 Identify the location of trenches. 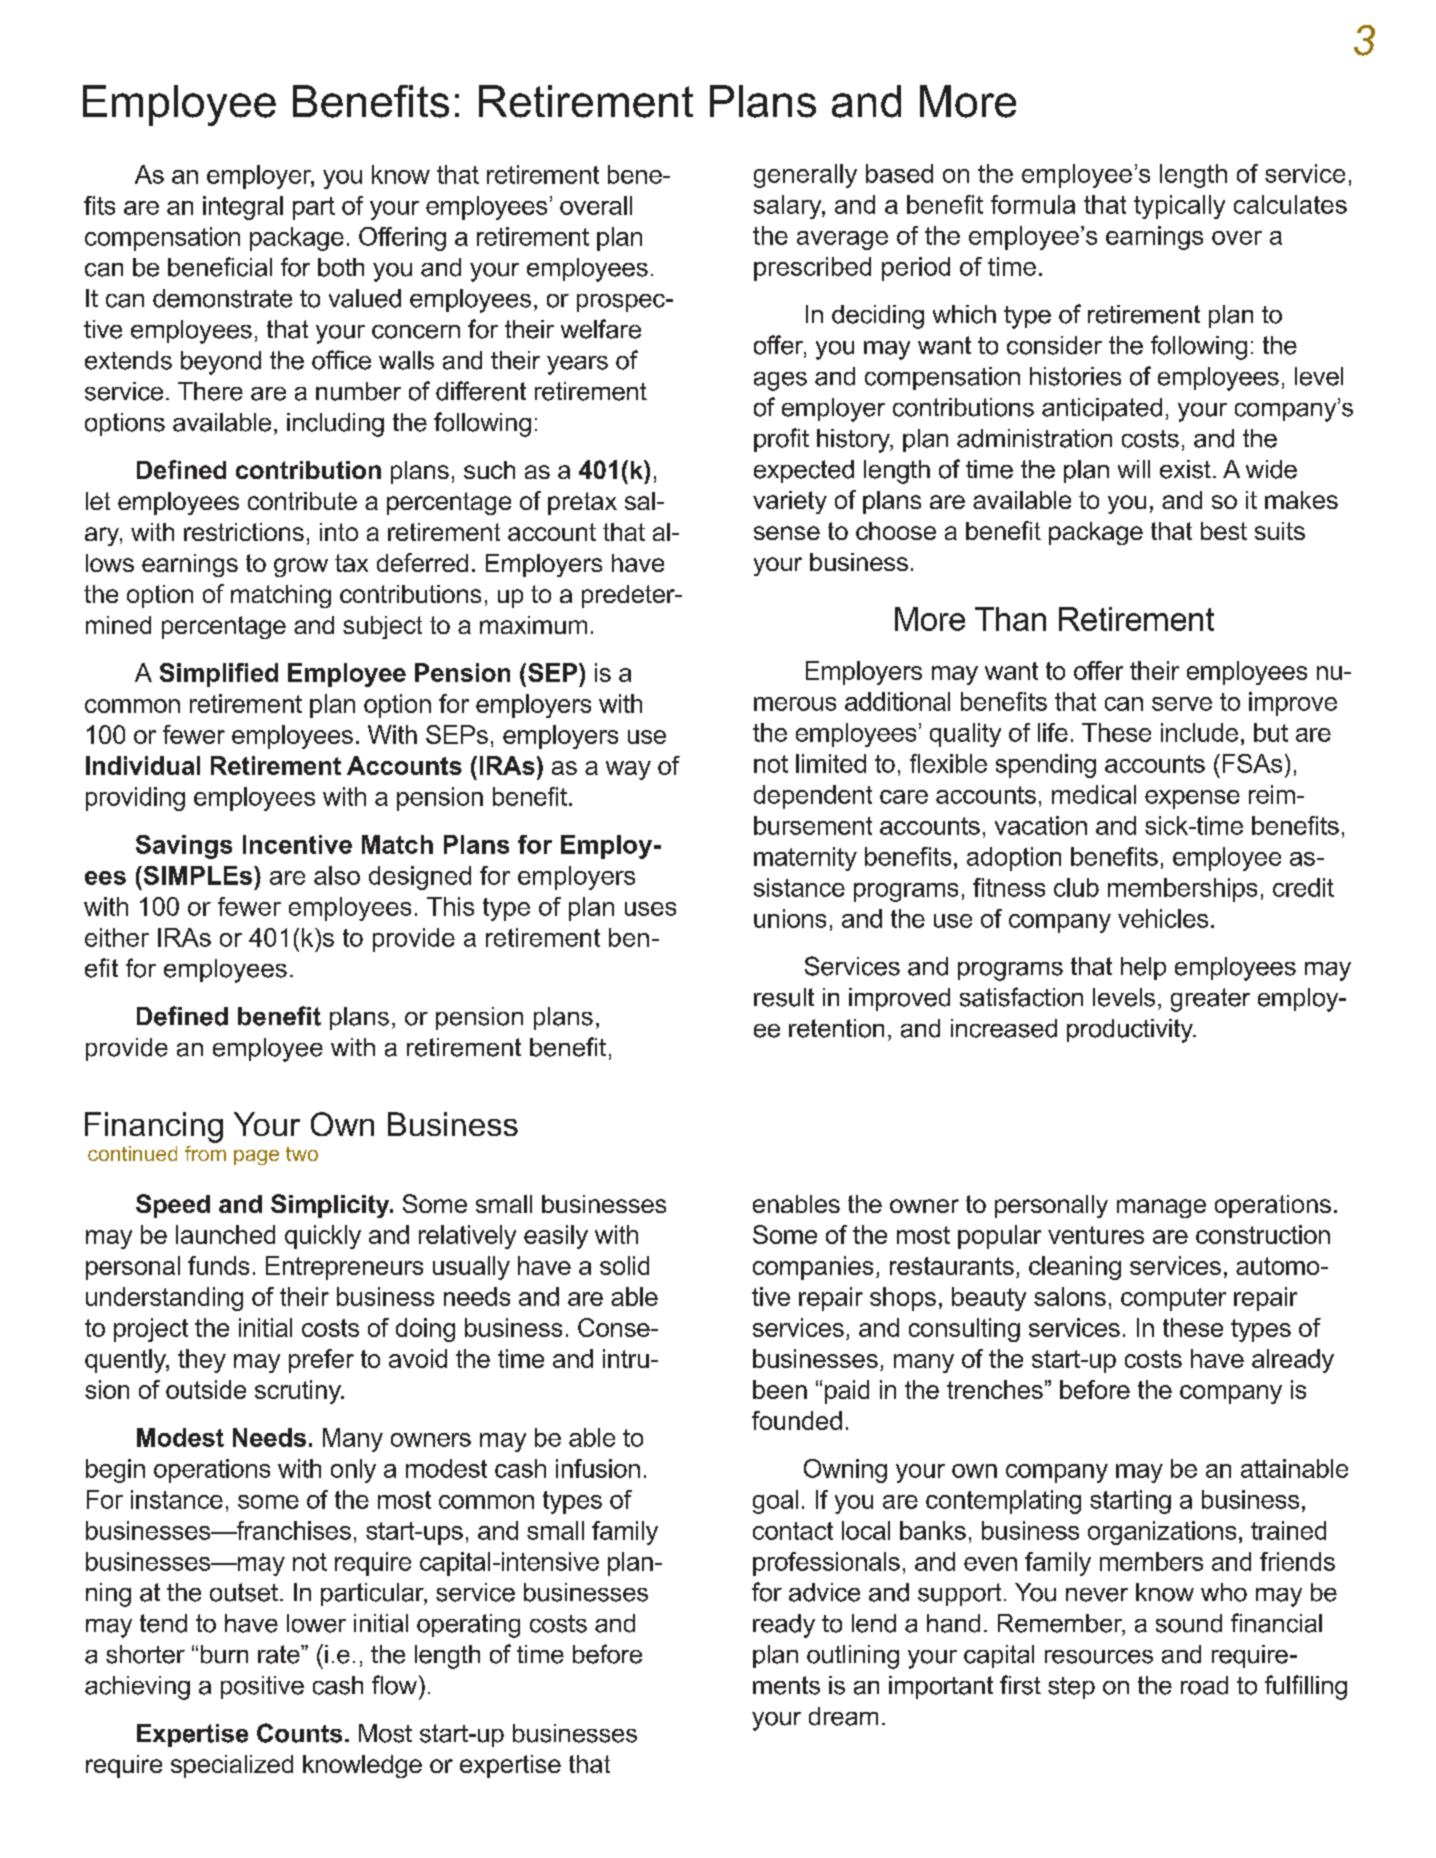
(995, 1389).
